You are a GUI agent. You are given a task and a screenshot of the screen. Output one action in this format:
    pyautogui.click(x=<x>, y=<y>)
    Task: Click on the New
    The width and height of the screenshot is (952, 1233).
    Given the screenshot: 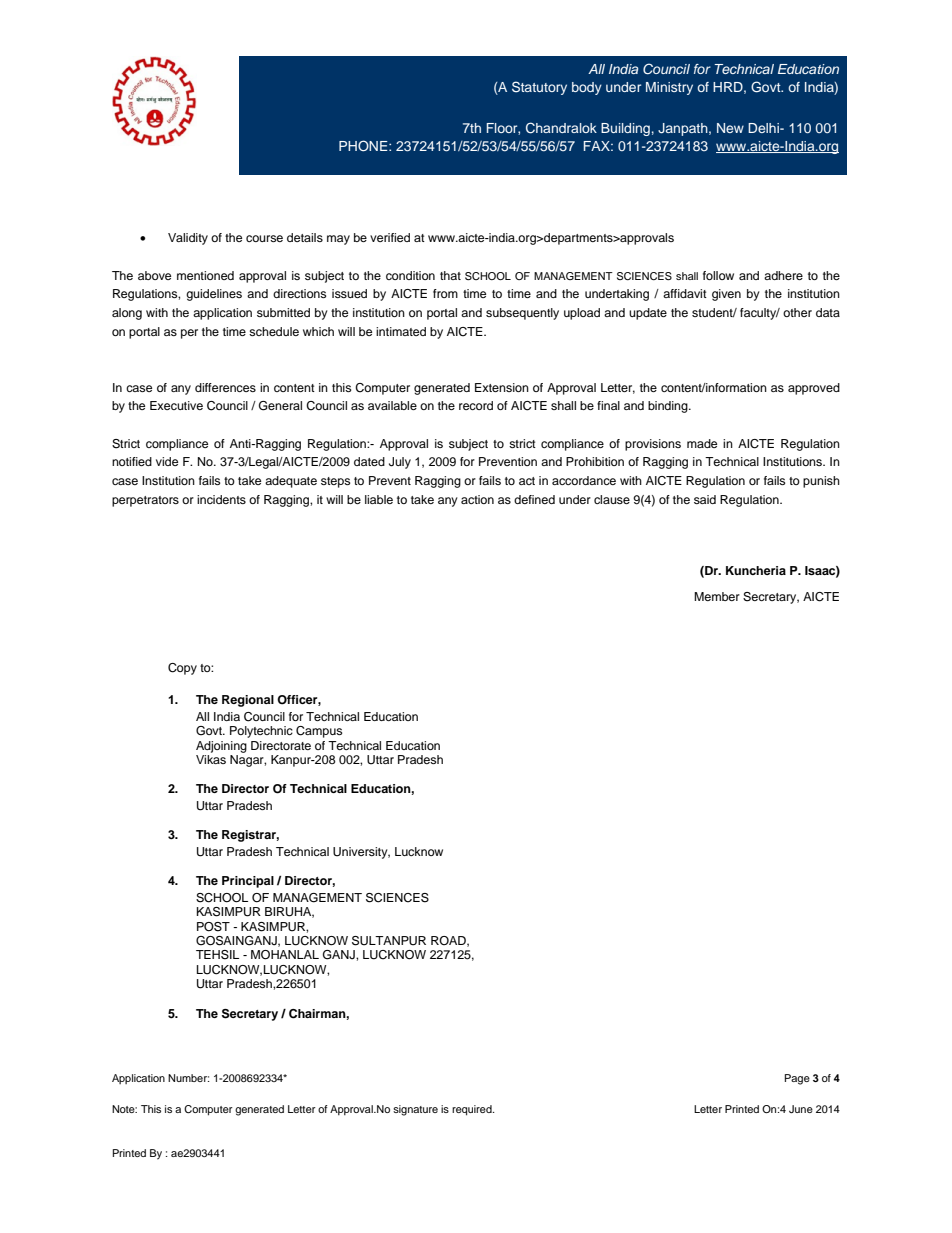 What is the action you would take?
    pyautogui.click(x=730, y=128)
